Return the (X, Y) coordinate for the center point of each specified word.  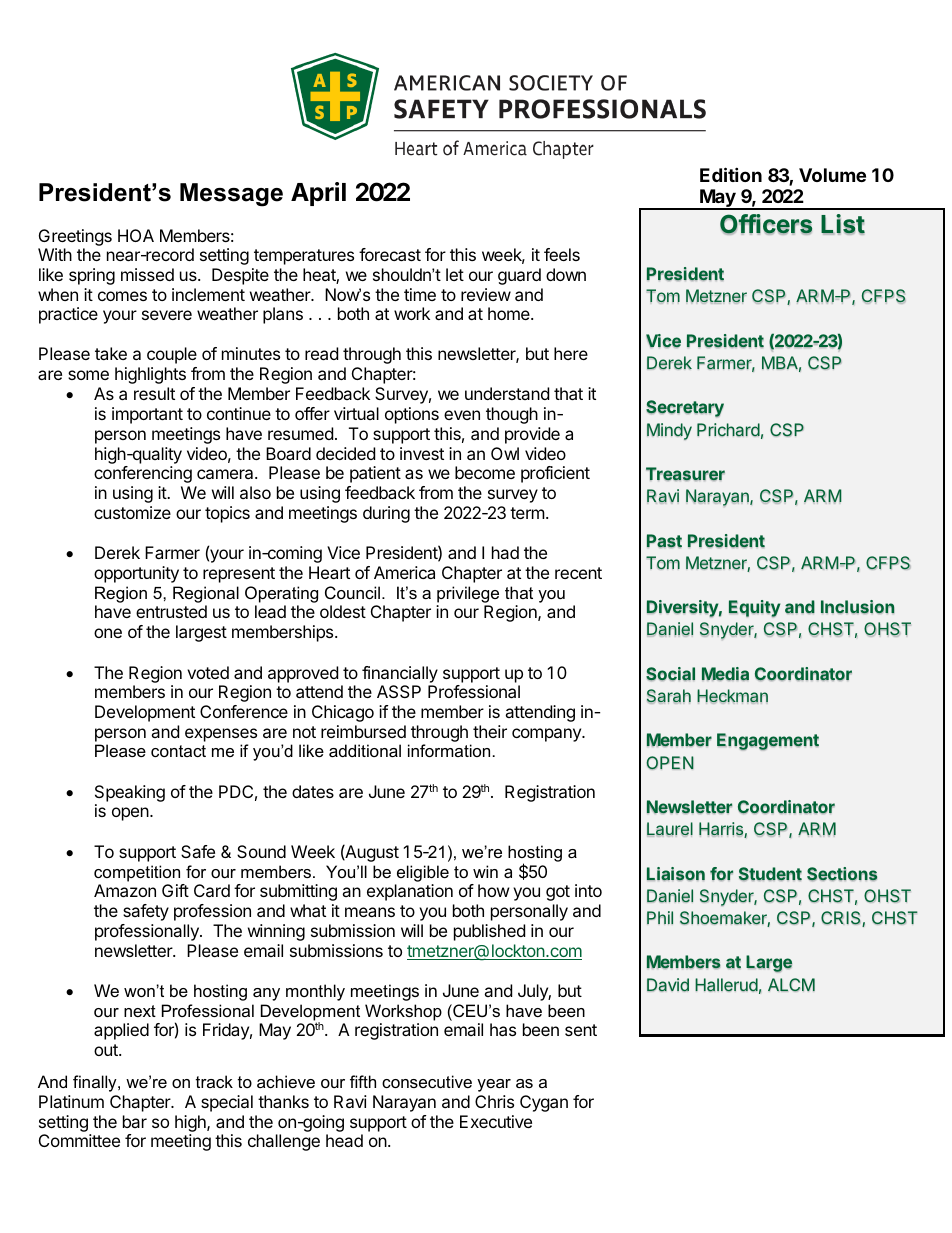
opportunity (136, 574)
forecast (390, 254)
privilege (468, 594)
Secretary (685, 408)
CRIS (842, 919)
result (154, 393)
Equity (754, 608)
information (449, 750)
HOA (136, 235)
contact (178, 751)
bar (135, 1121)
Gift (175, 890)
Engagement (768, 741)
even (462, 415)
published (489, 932)
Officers (766, 224)
